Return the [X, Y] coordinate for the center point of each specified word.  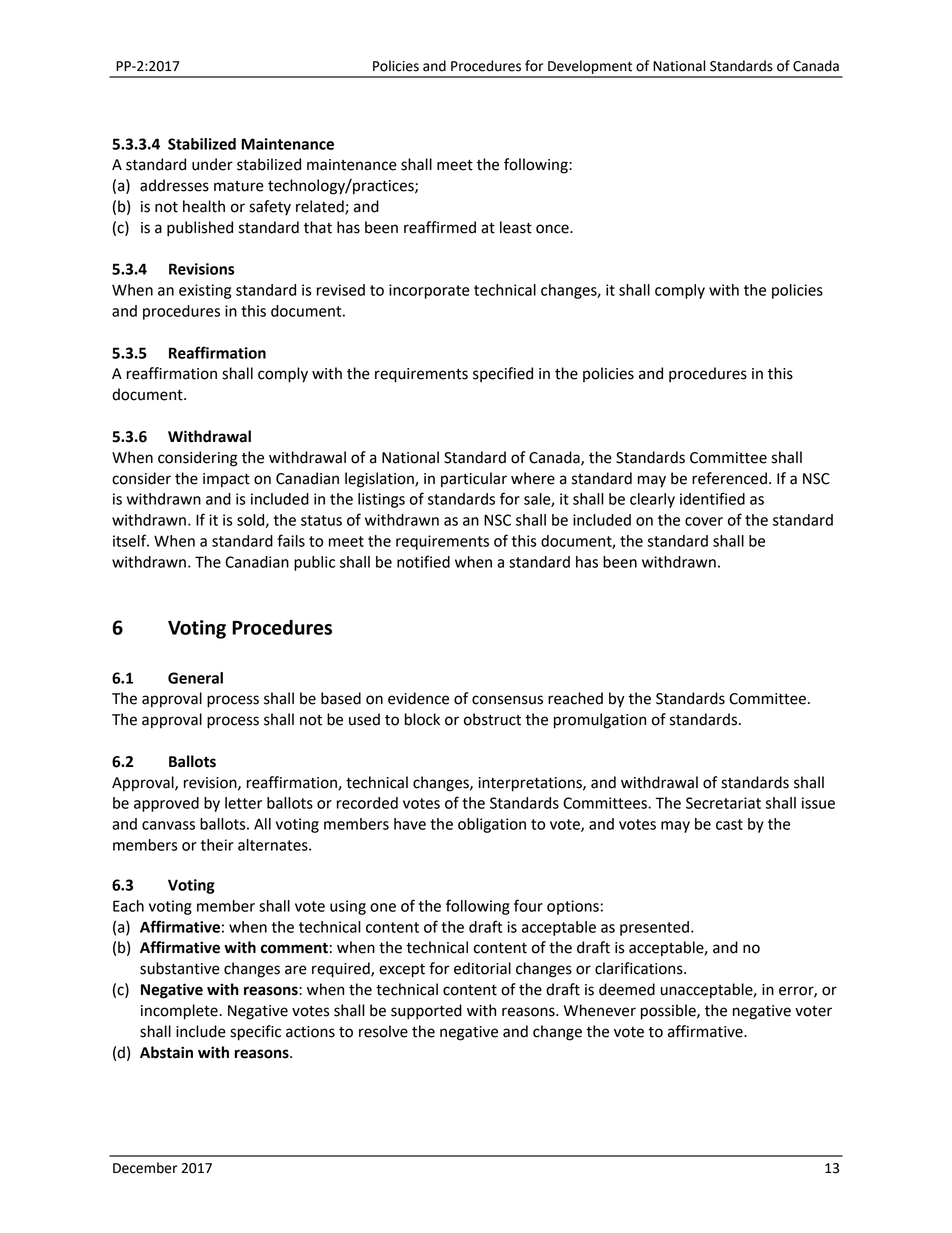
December [145, 1168]
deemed [627, 989]
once [553, 229]
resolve [383, 1031]
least [516, 227]
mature [239, 186]
